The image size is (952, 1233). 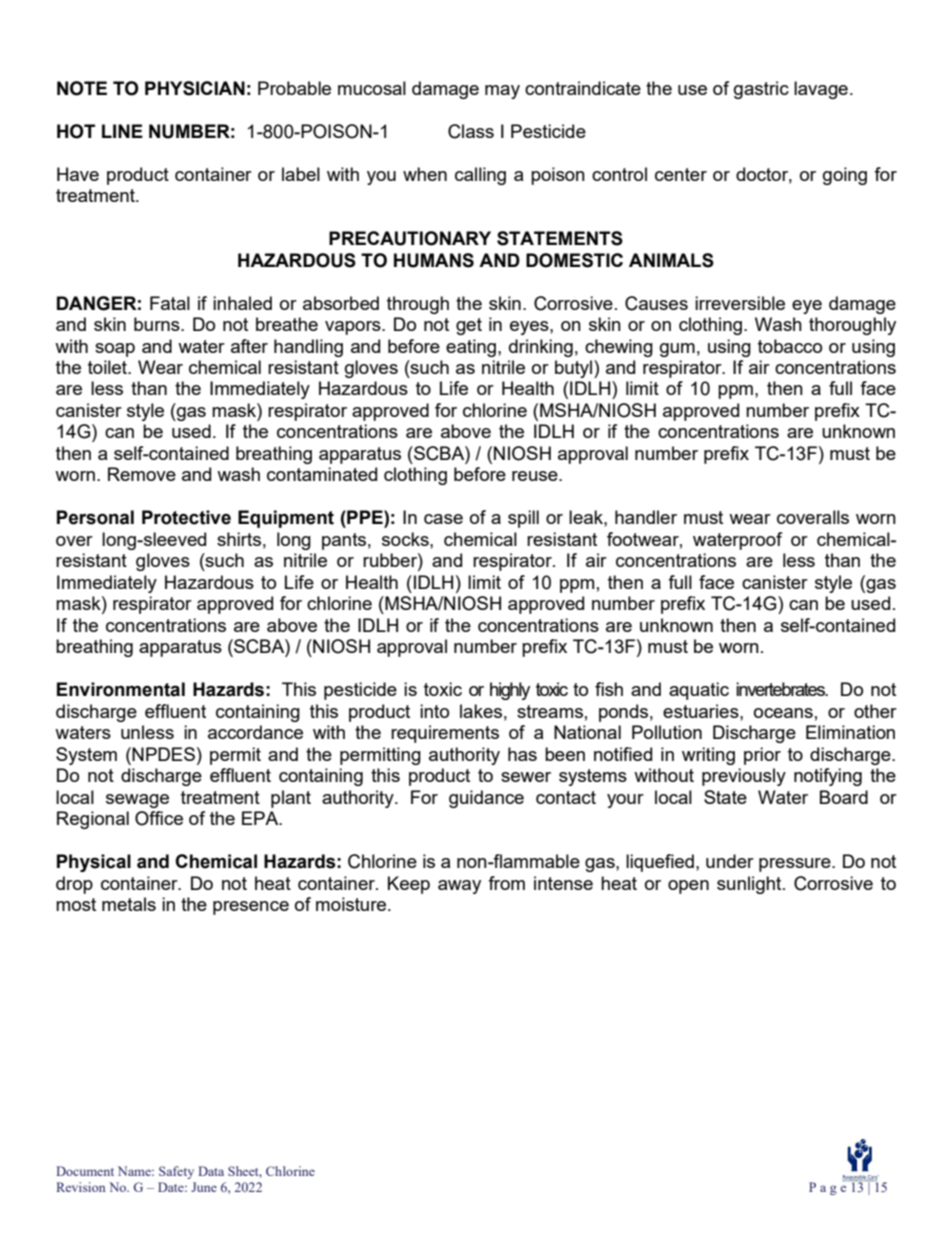 What do you see at coordinates (142, 474) in the screenshot?
I see `Remove` at bounding box center [142, 474].
